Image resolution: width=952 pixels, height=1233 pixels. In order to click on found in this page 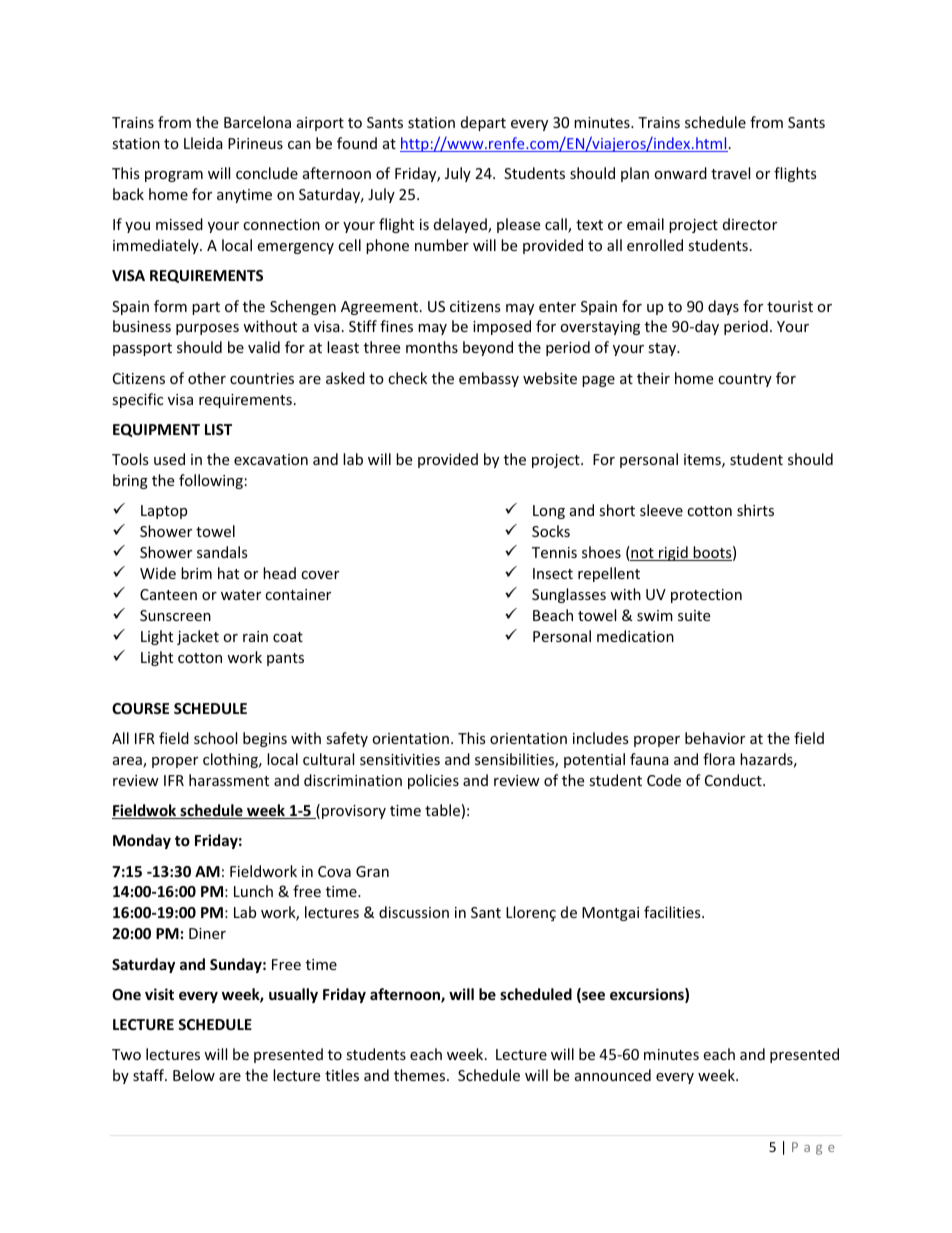, I will do `click(357, 143)`.
